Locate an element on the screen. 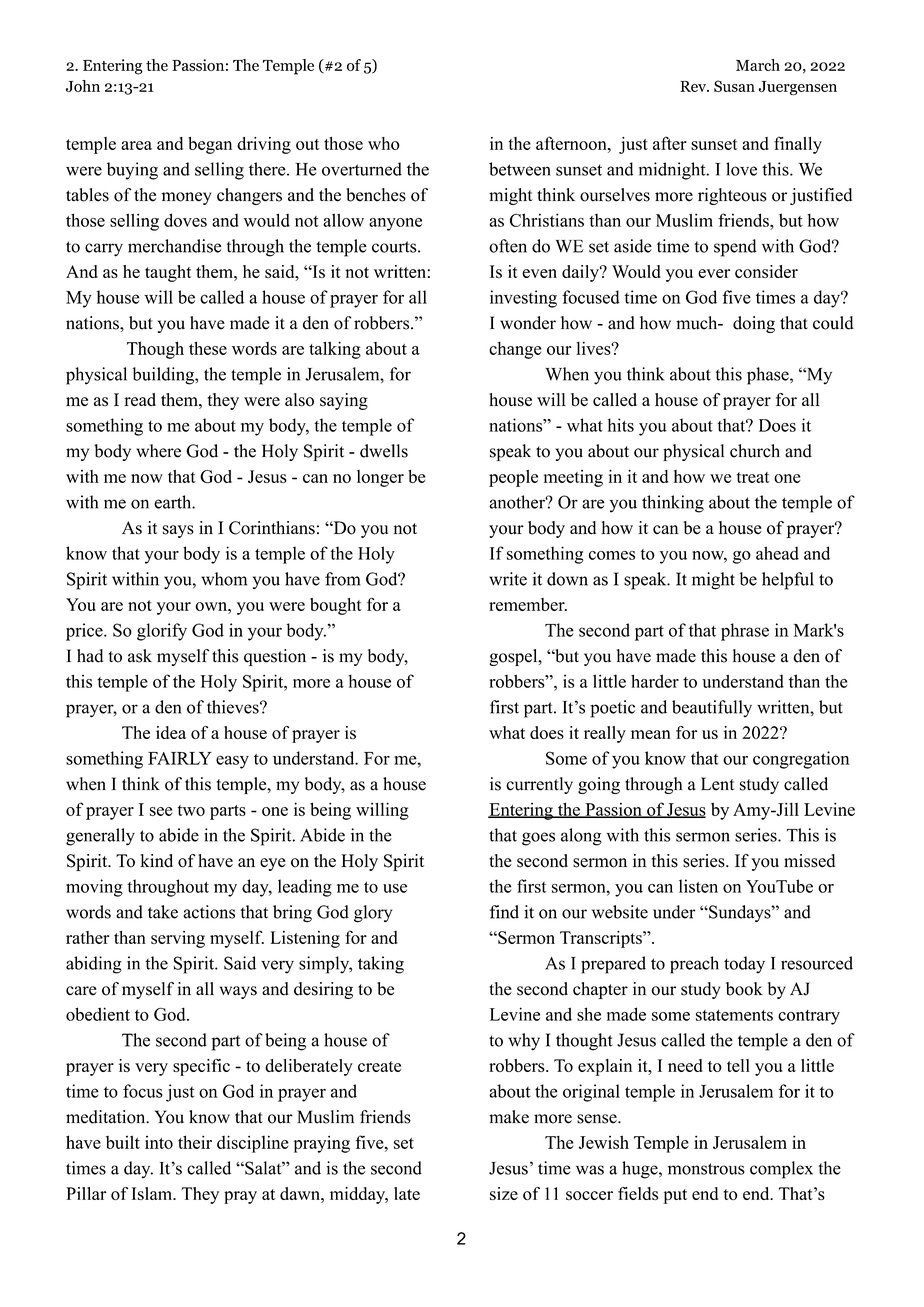 The image size is (924, 1307). where is located at coordinates (158, 451).
